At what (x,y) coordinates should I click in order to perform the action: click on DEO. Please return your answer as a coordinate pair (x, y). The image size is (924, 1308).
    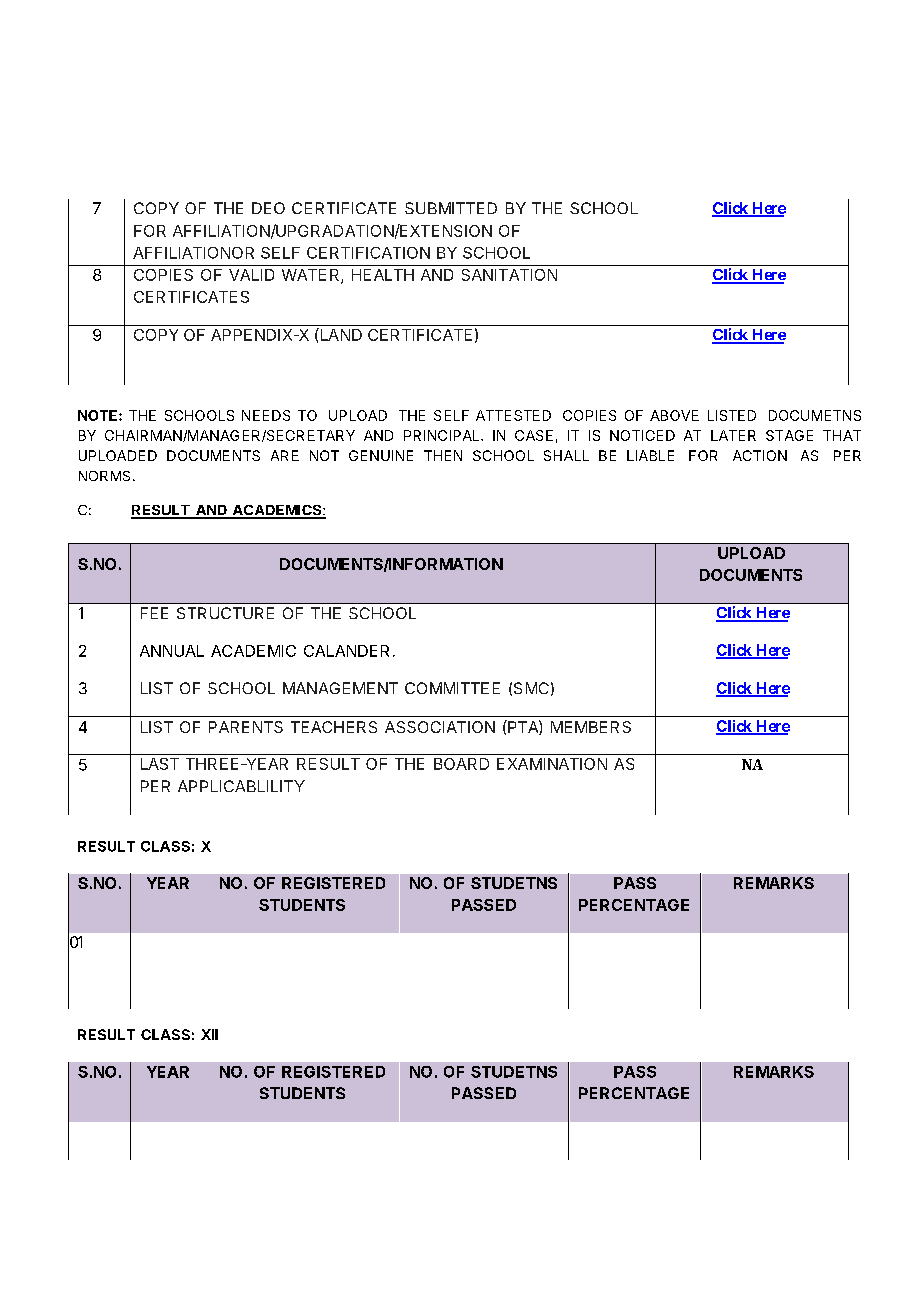
    Looking at the image, I should click on (268, 208).
